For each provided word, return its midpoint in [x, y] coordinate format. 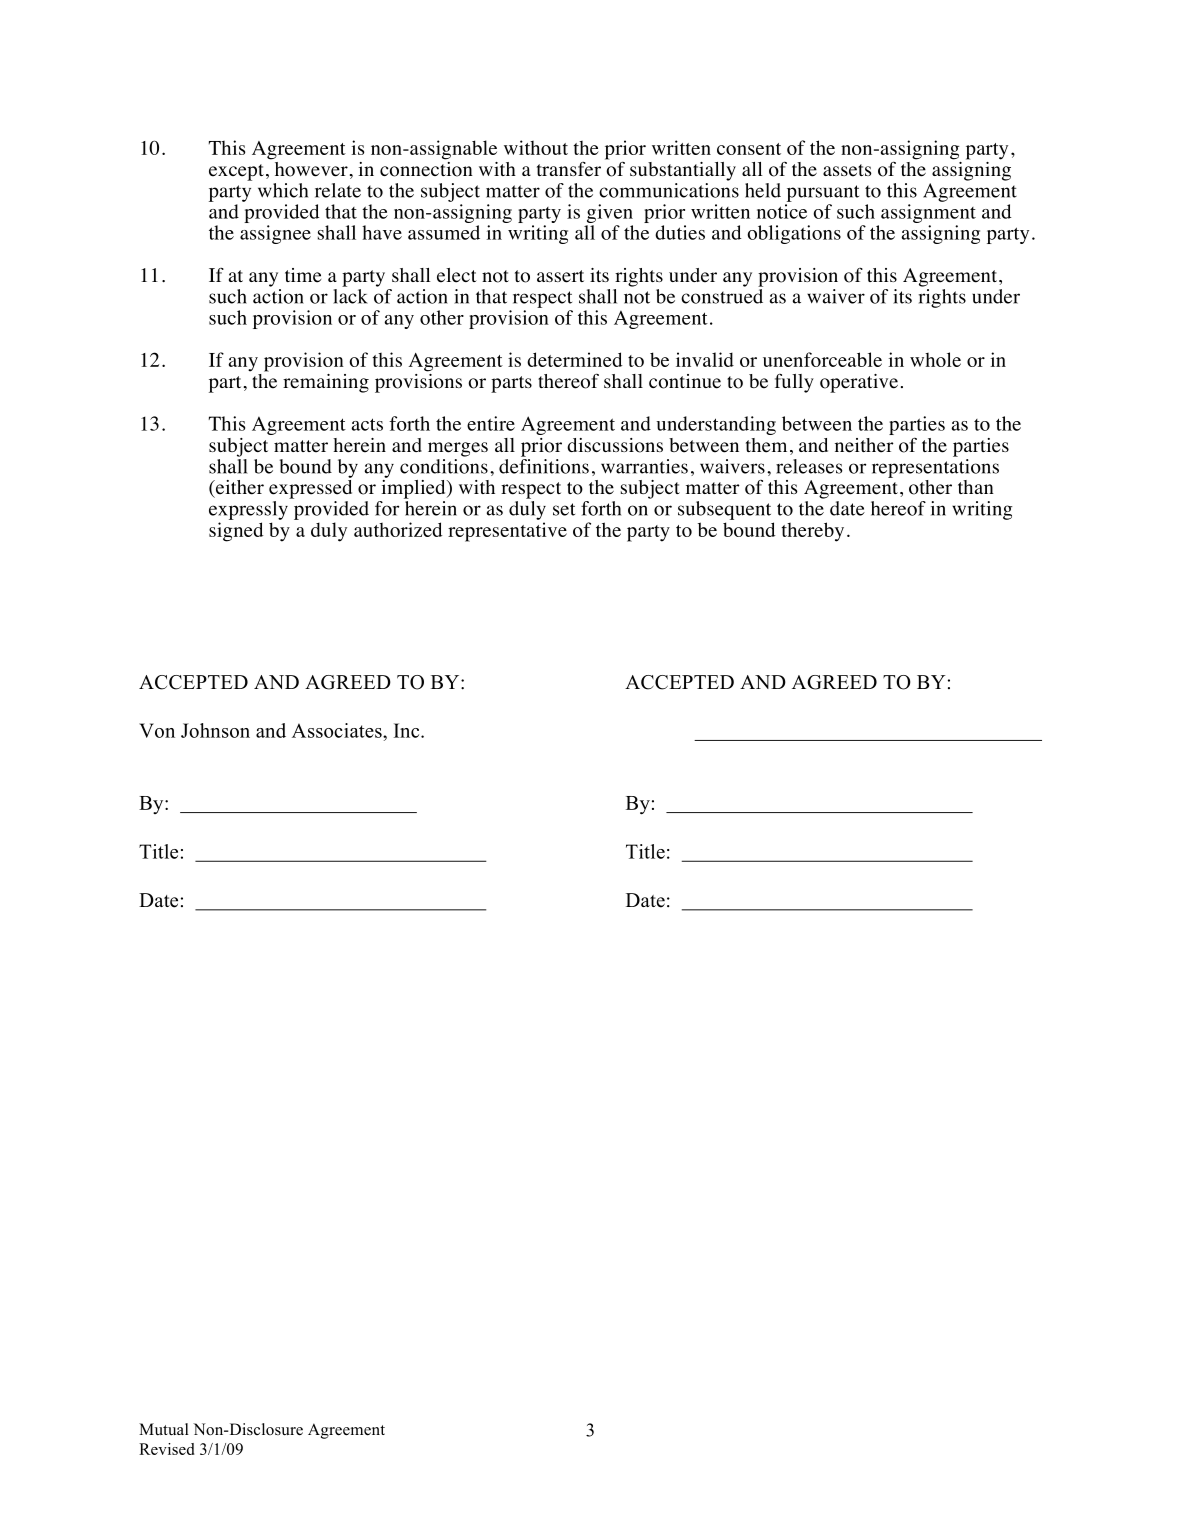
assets [847, 170]
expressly [248, 510]
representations [935, 468]
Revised [167, 1449]
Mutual [164, 1429]
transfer [569, 169]
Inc [408, 730]
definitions [544, 466]
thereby [813, 532]
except [236, 172]
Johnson [215, 730]
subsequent [724, 510]
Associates [338, 730]
